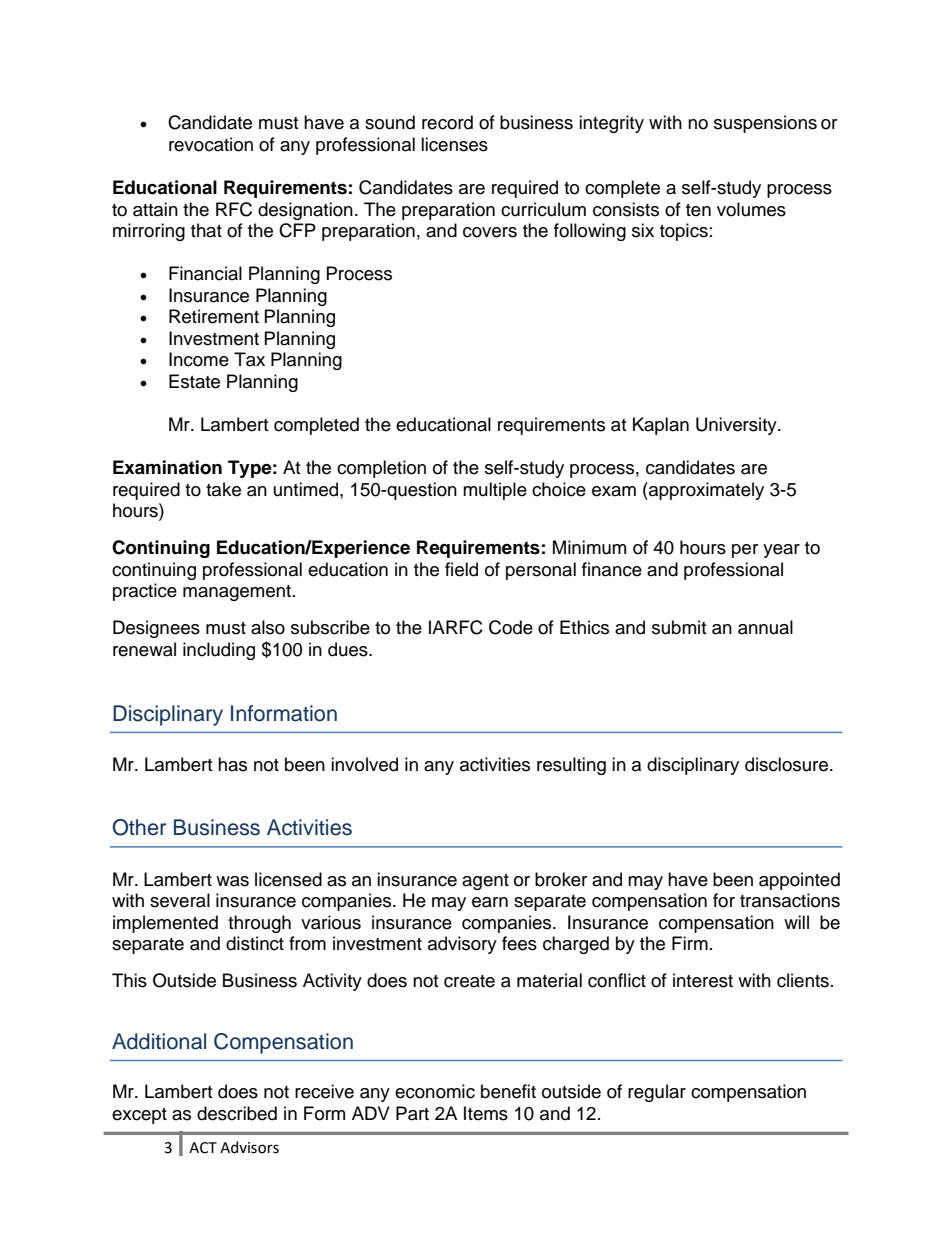 This screenshot has height=1233, width=952. I want to click on described, so click(237, 1113).
